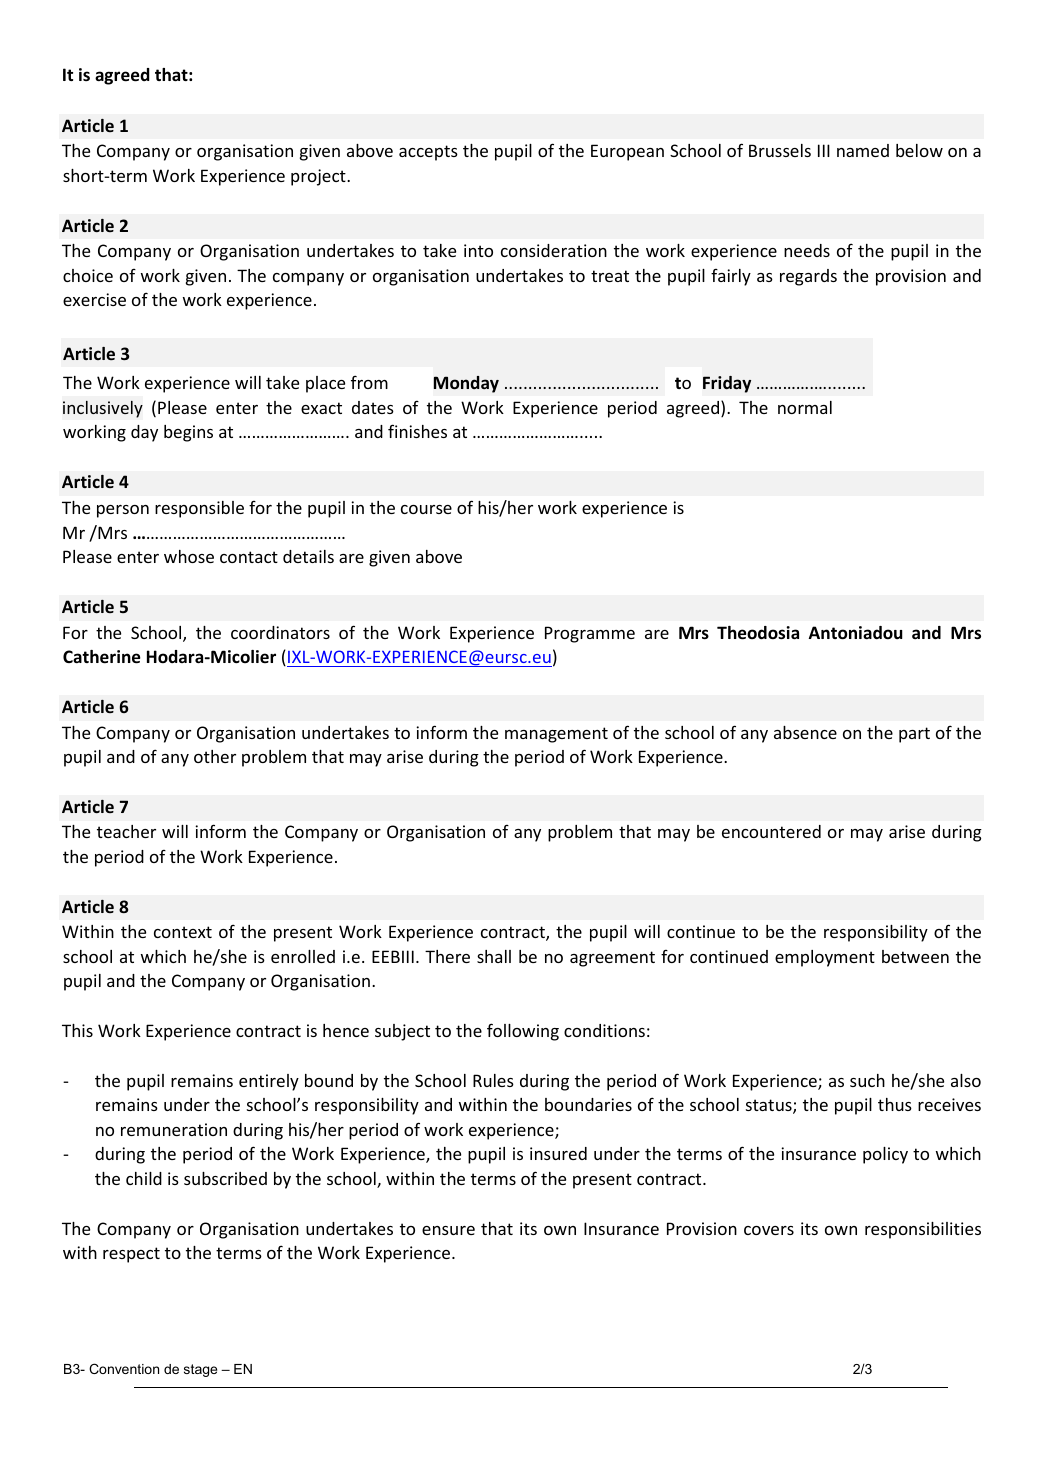 This document has width=1045, height=1478. Describe the element at coordinates (914, 735) in the document. I see `part` at that location.
